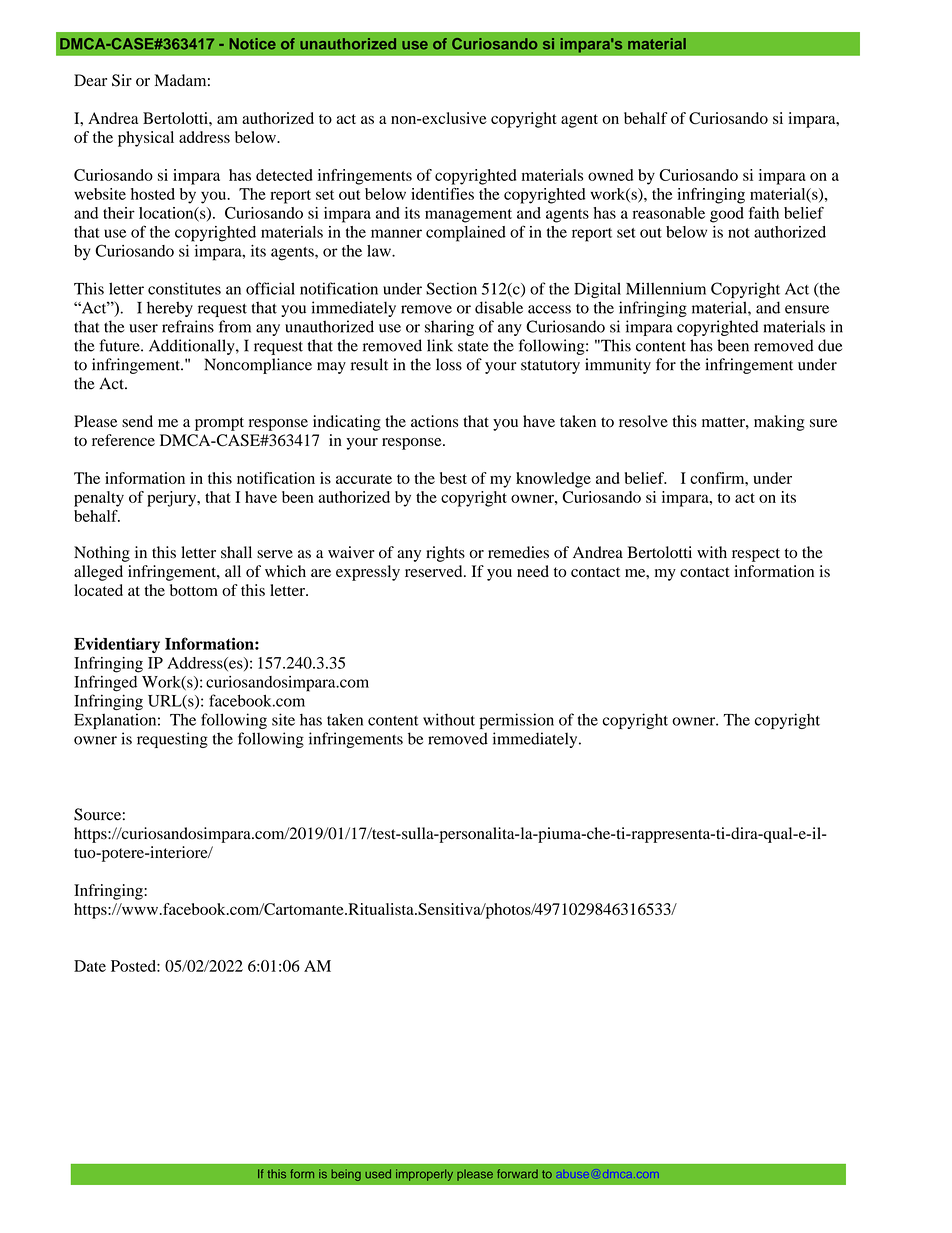 This screenshot has width=952, height=1233. What do you see at coordinates (442, 194) in the screenshot?
I see `identifies` at bounding box center [442, 194].
